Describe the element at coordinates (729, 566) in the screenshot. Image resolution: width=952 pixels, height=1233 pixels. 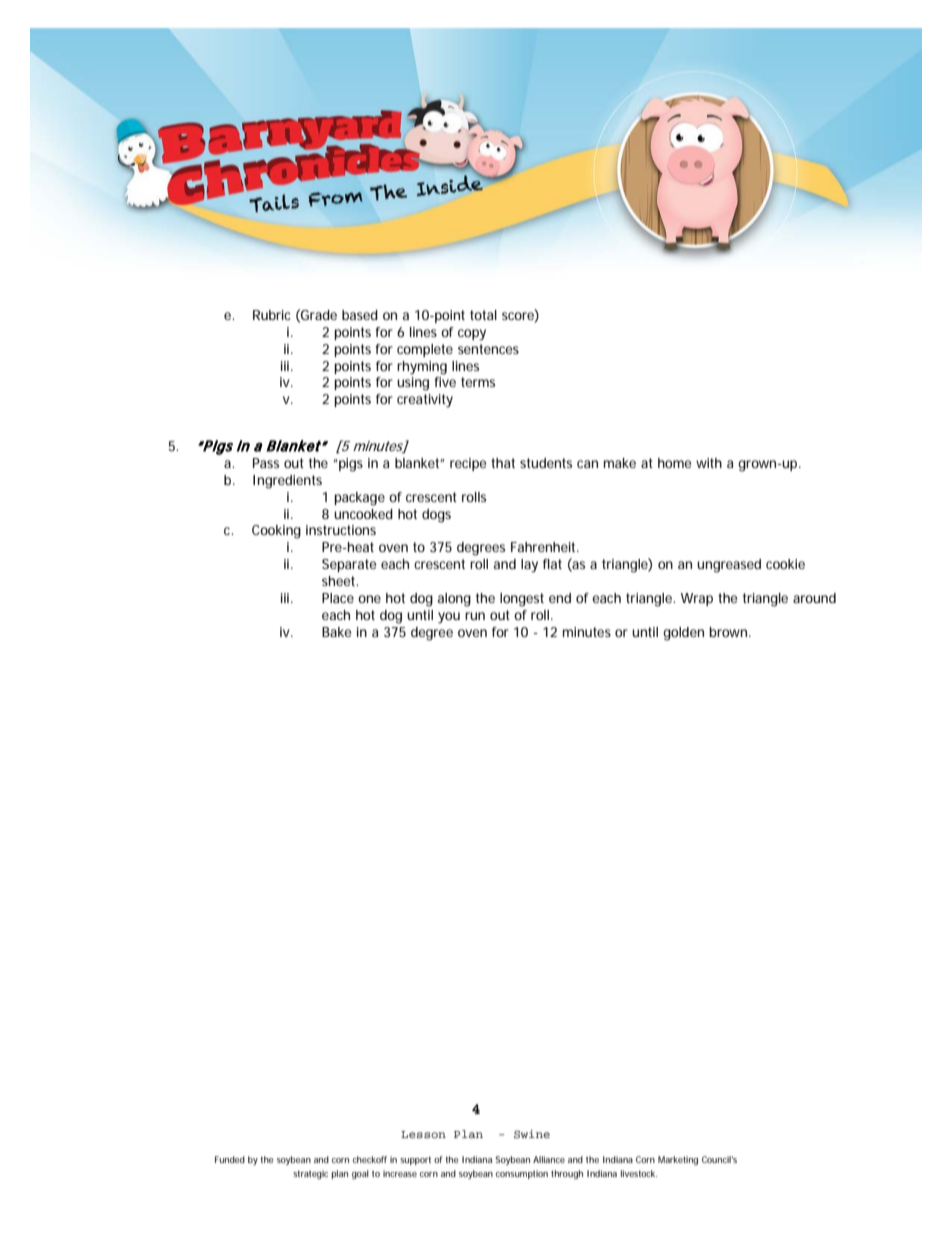
I see `ungreased` at that location.
